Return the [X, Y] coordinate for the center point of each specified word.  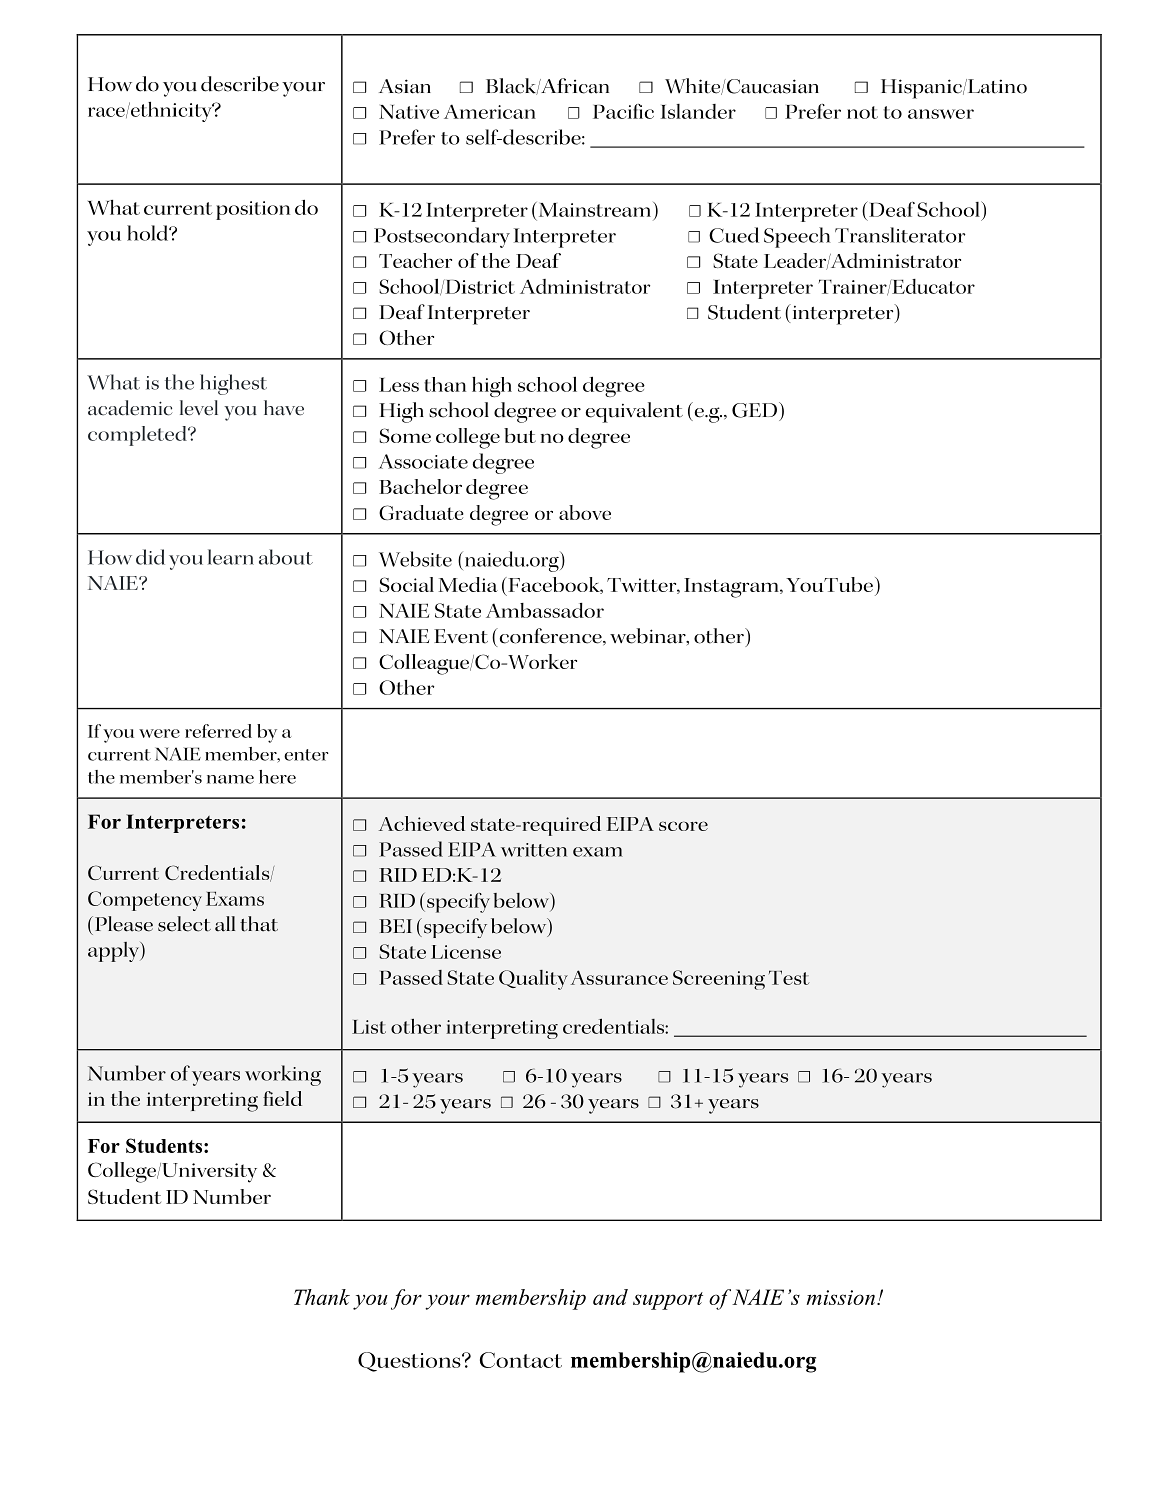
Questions [410, 1362]
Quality [533, 980]
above [585, 512]
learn [231, 557]
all [225, 924]
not [862, 112]
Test [789, 977]
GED [754, 410]
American [490, 111]
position [253, 210]
